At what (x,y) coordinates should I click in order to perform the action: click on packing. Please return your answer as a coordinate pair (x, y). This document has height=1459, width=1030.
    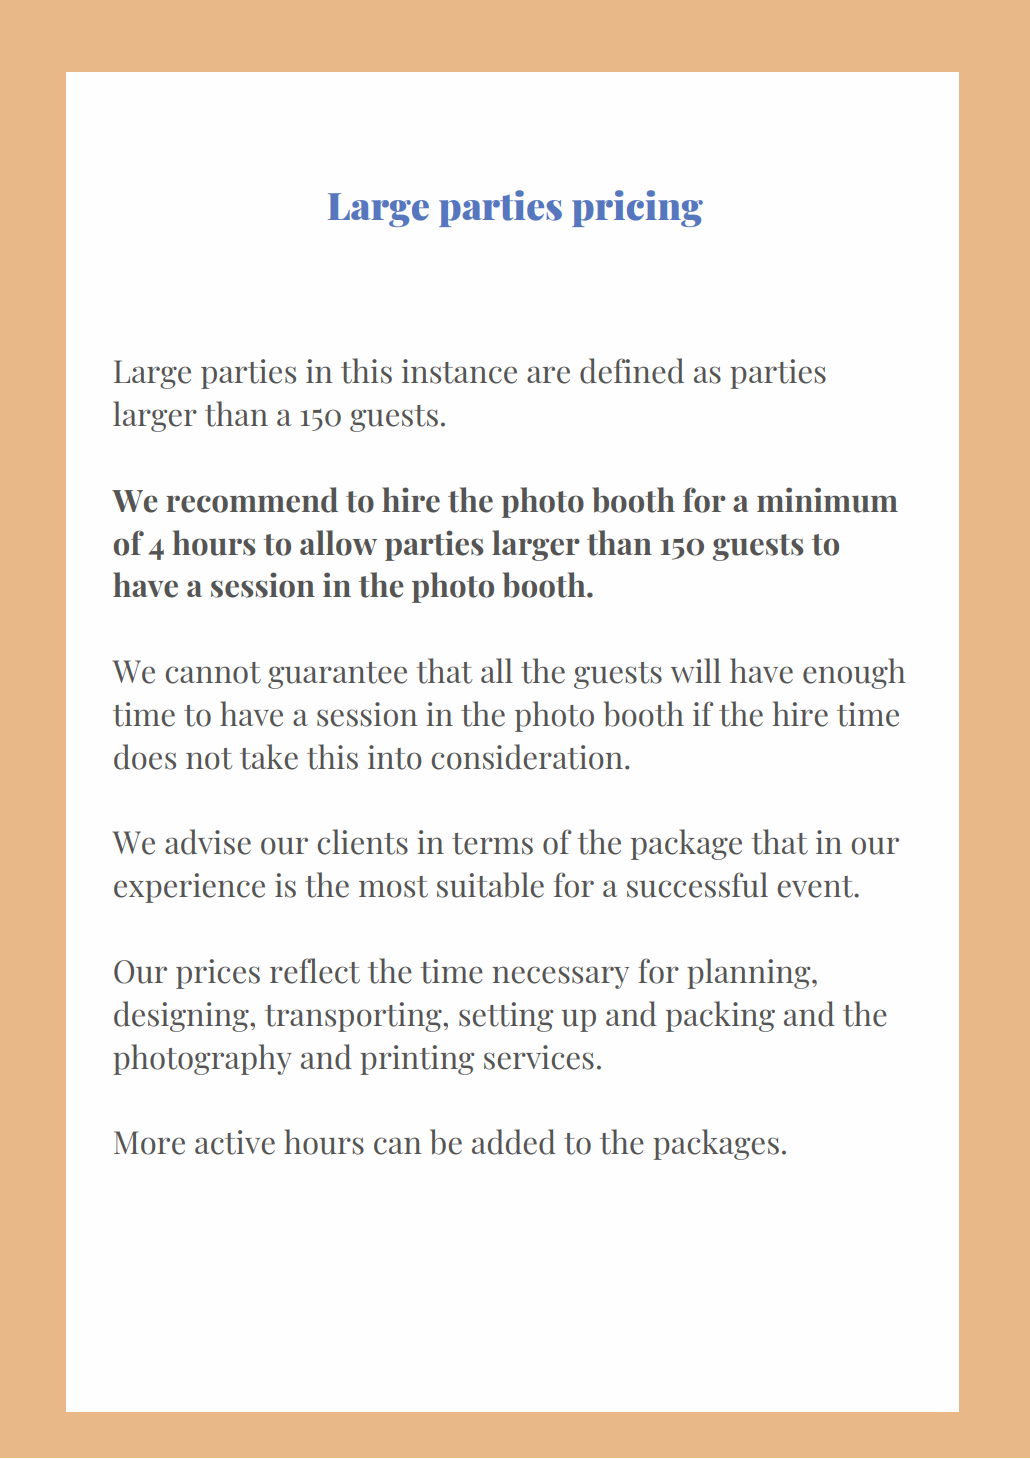
    Looking at the image, I should click on (720, 1016).
